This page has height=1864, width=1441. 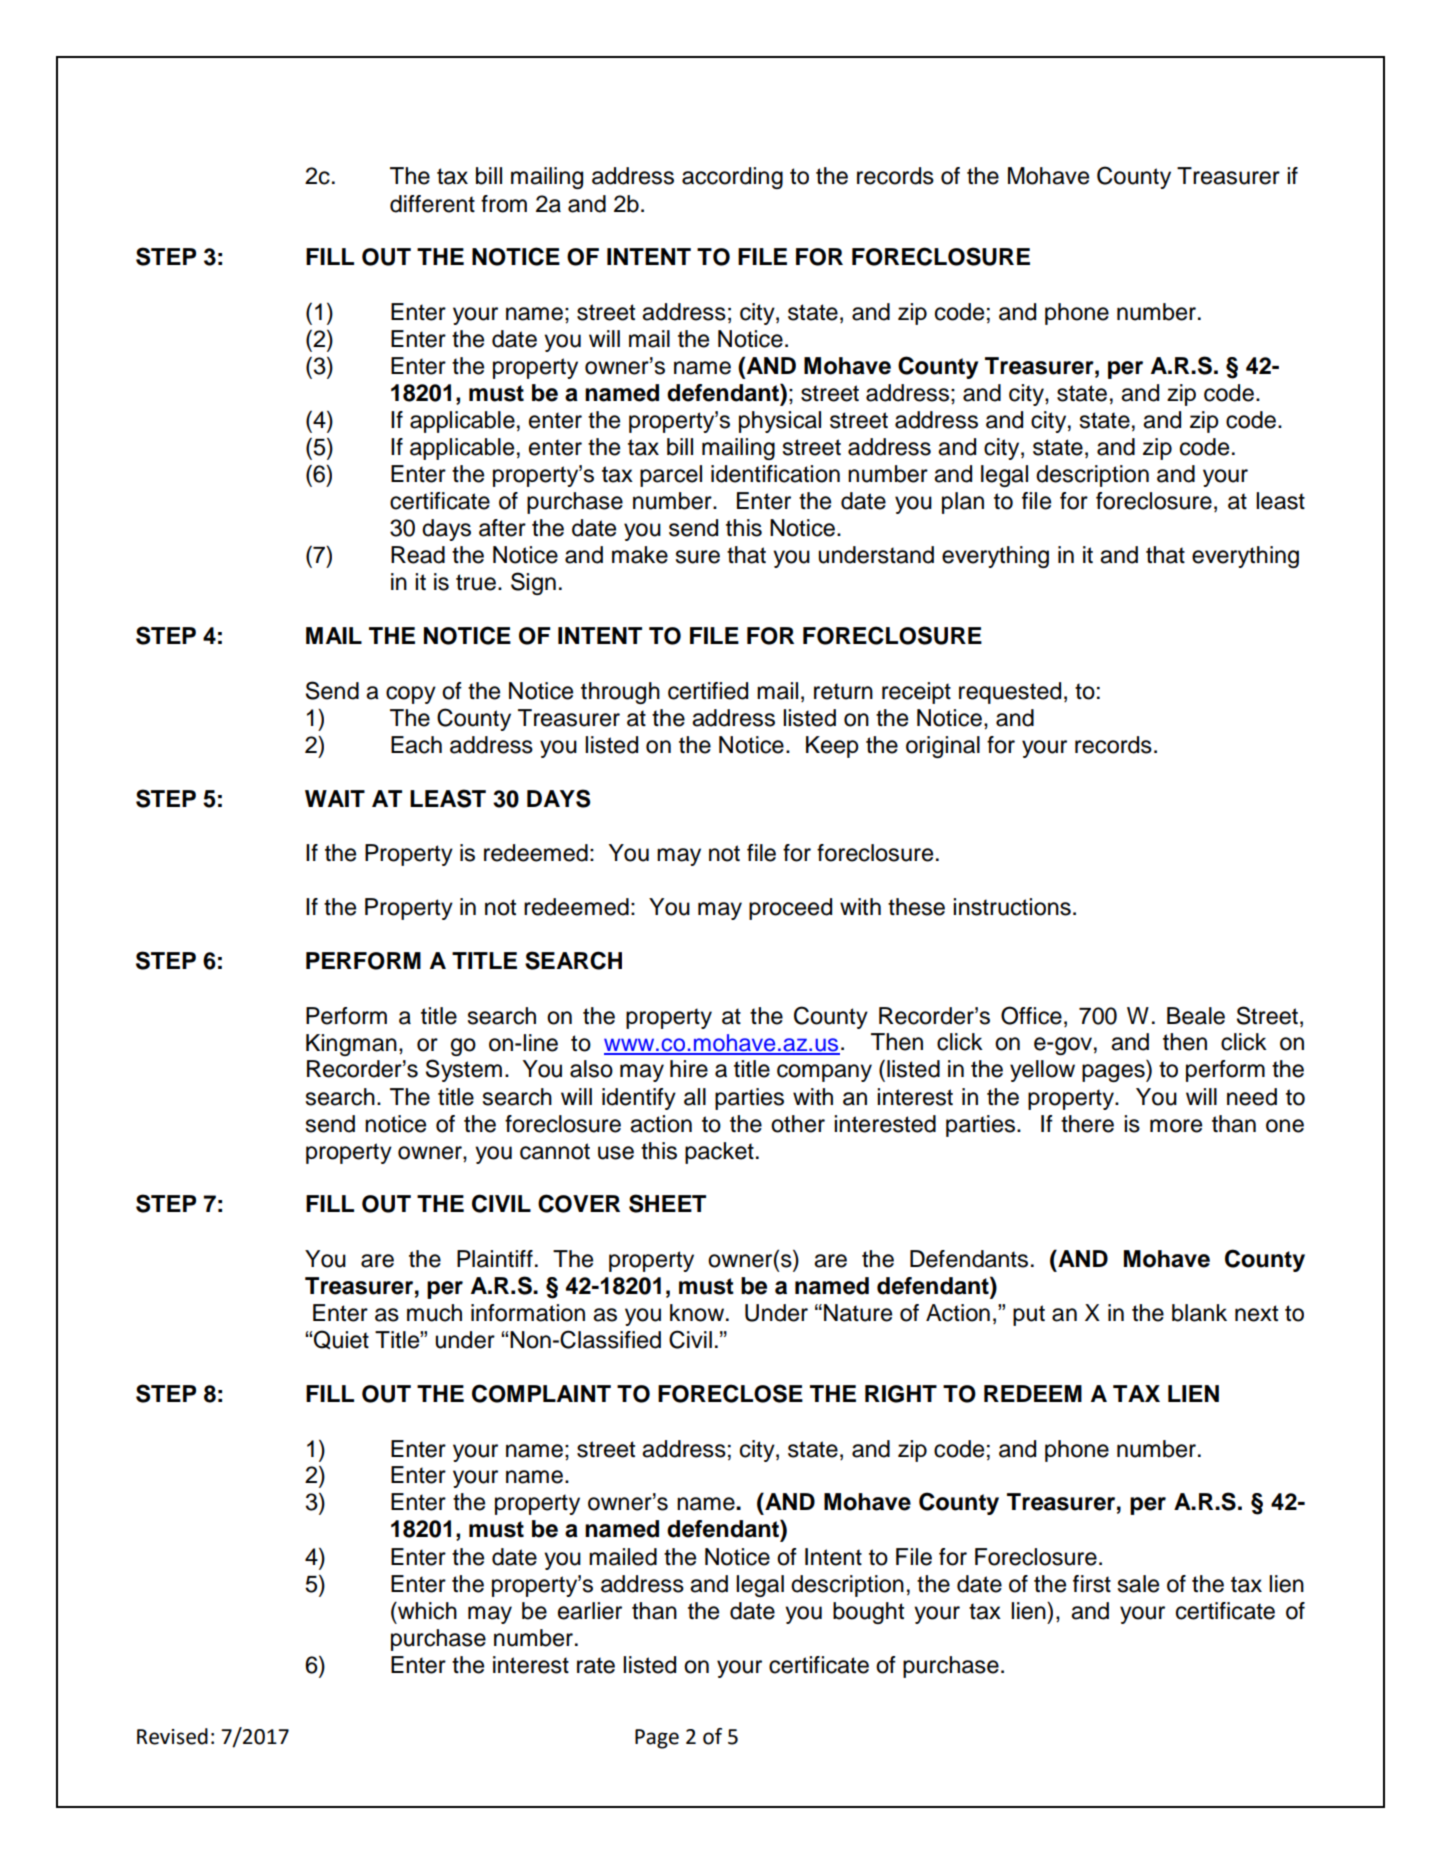 I want to click on requested, so click(x=1010, y=693).
